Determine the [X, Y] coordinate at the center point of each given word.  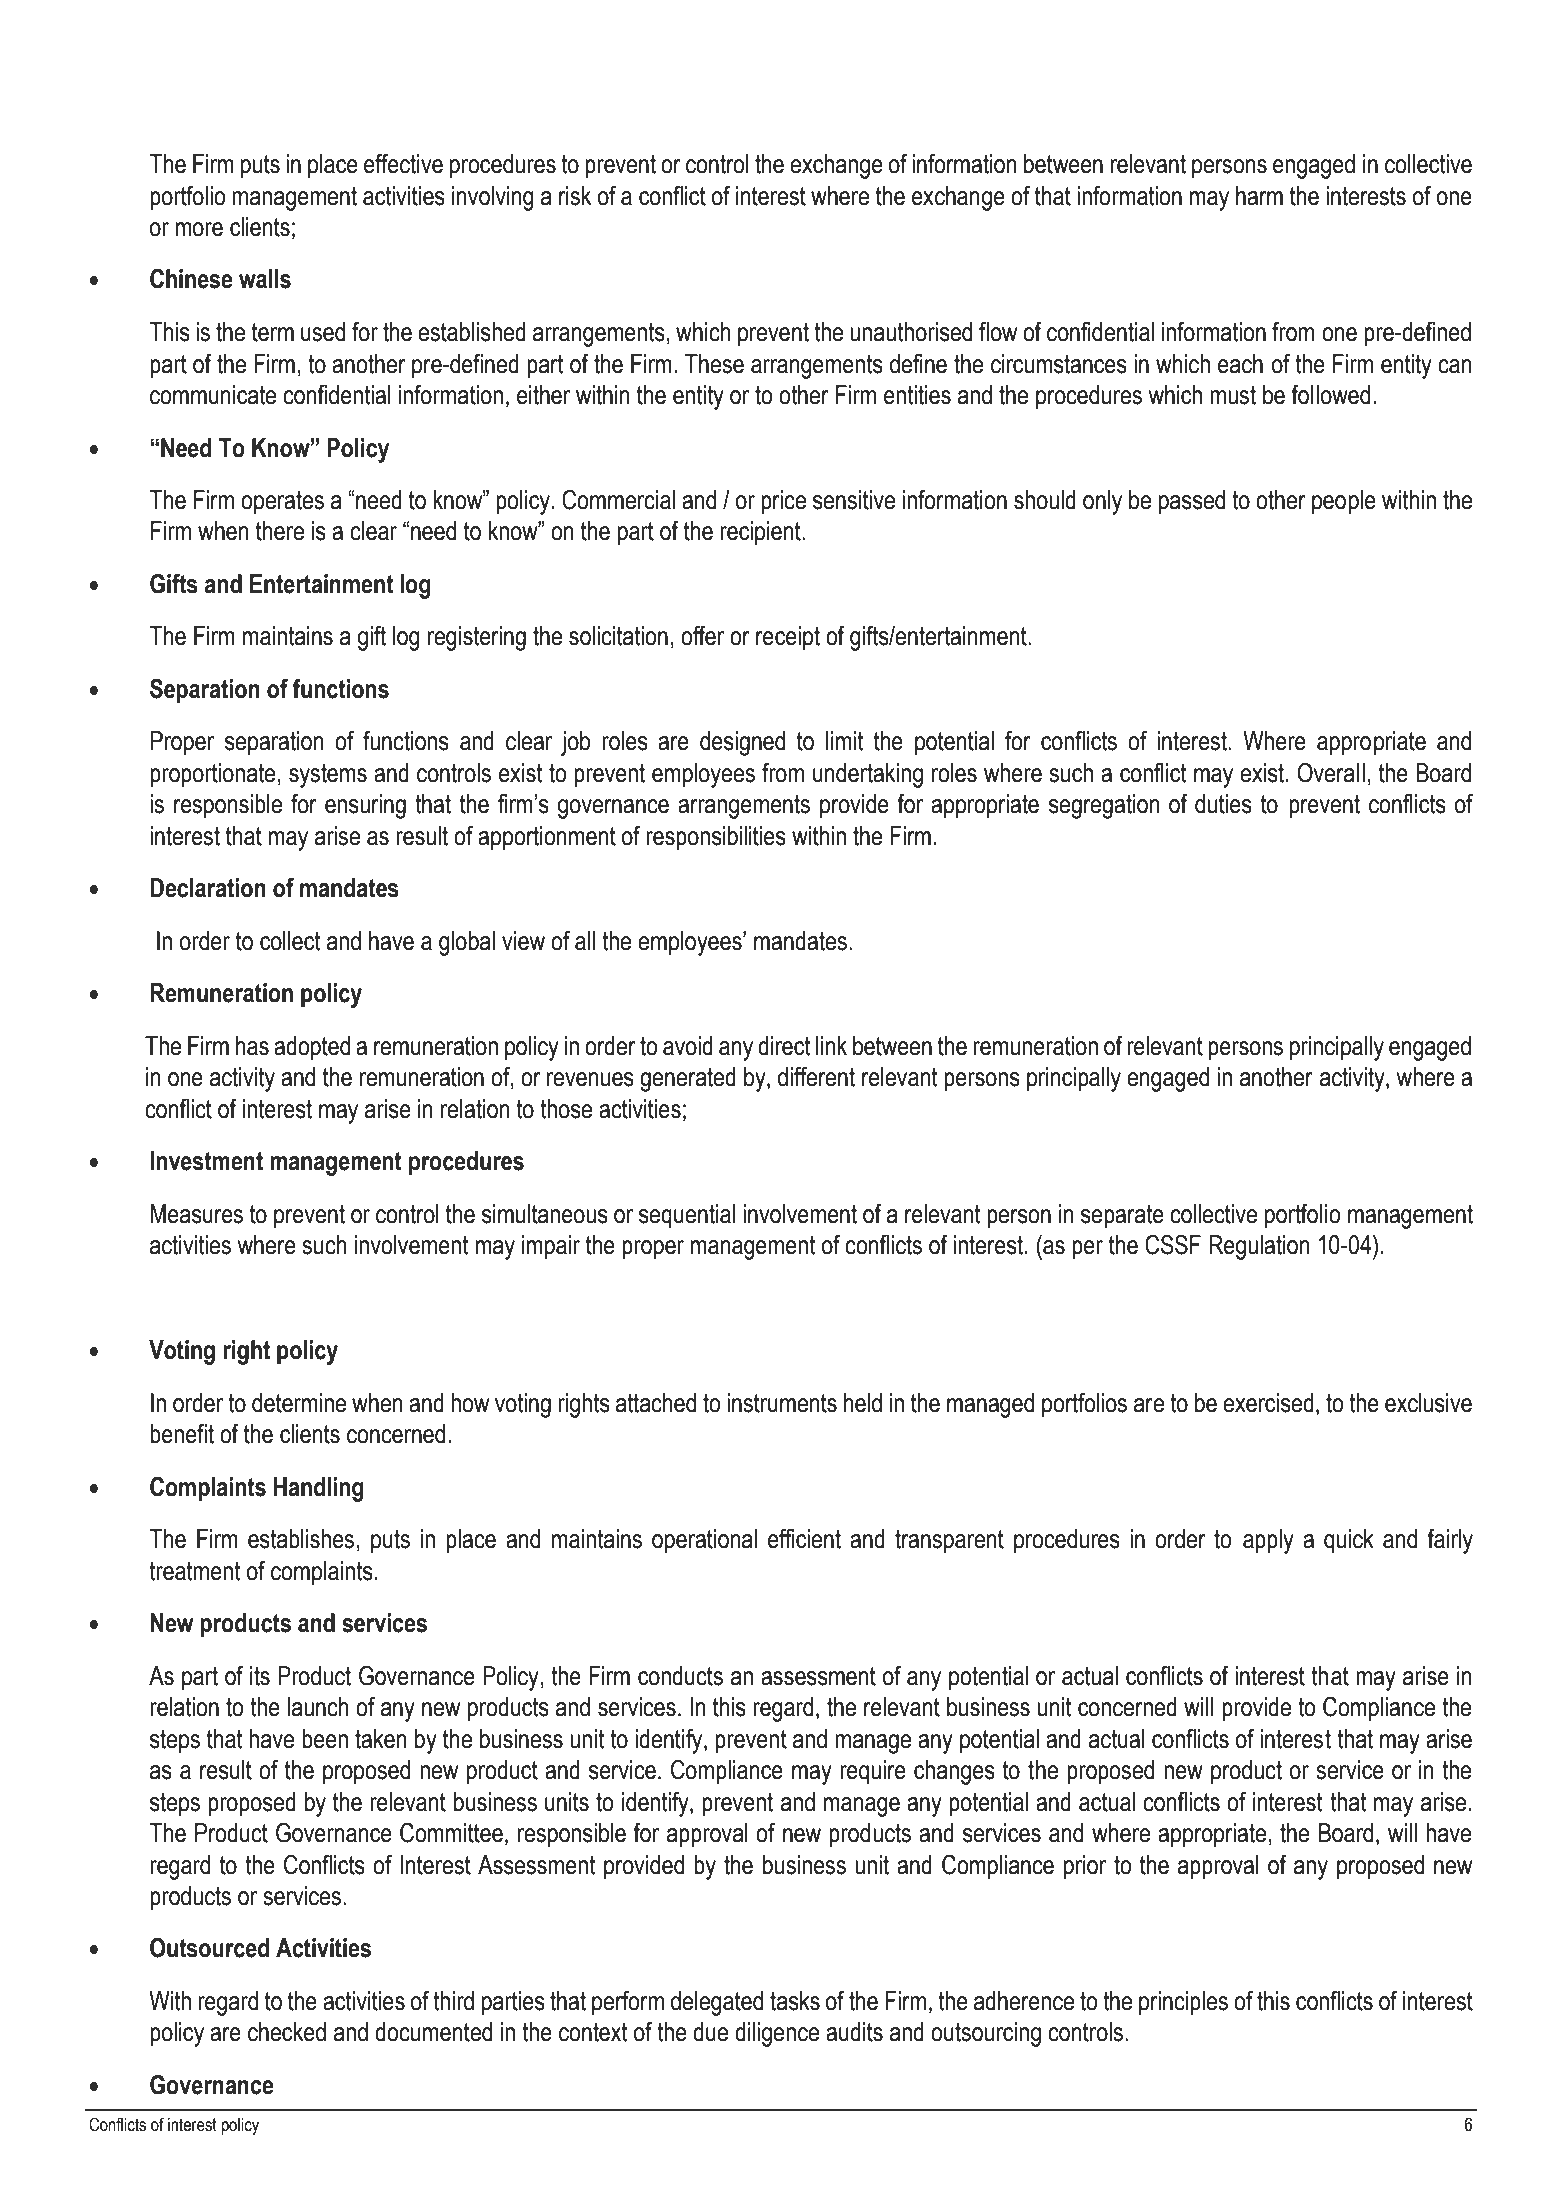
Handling [319, 1489]
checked [287, 2032]
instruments [782, 1403]
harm [1259, 196]
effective [403, 164]
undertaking [868, 775]
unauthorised [911, 332]
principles [1183, 2003]
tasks [795, 2001]
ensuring [365, 806]
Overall [1331, 773]
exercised [1268, 1403]
